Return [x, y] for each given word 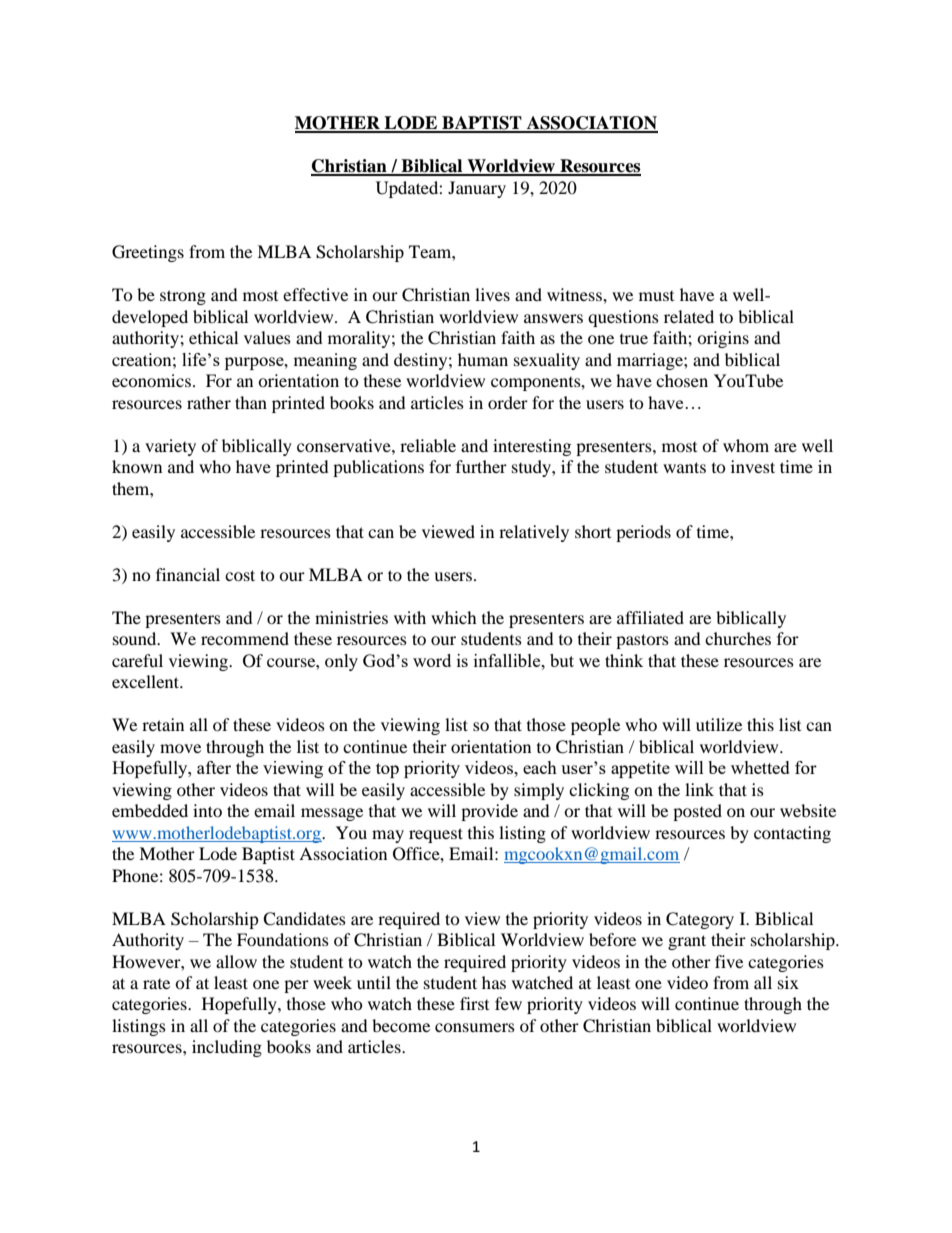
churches [738, 638]
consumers [475, 1027]
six [788, 982]
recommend [245, 638]
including [227, 1048]
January [477, 189]
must [656, 296]
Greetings [148, 253]
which [454, 617]
